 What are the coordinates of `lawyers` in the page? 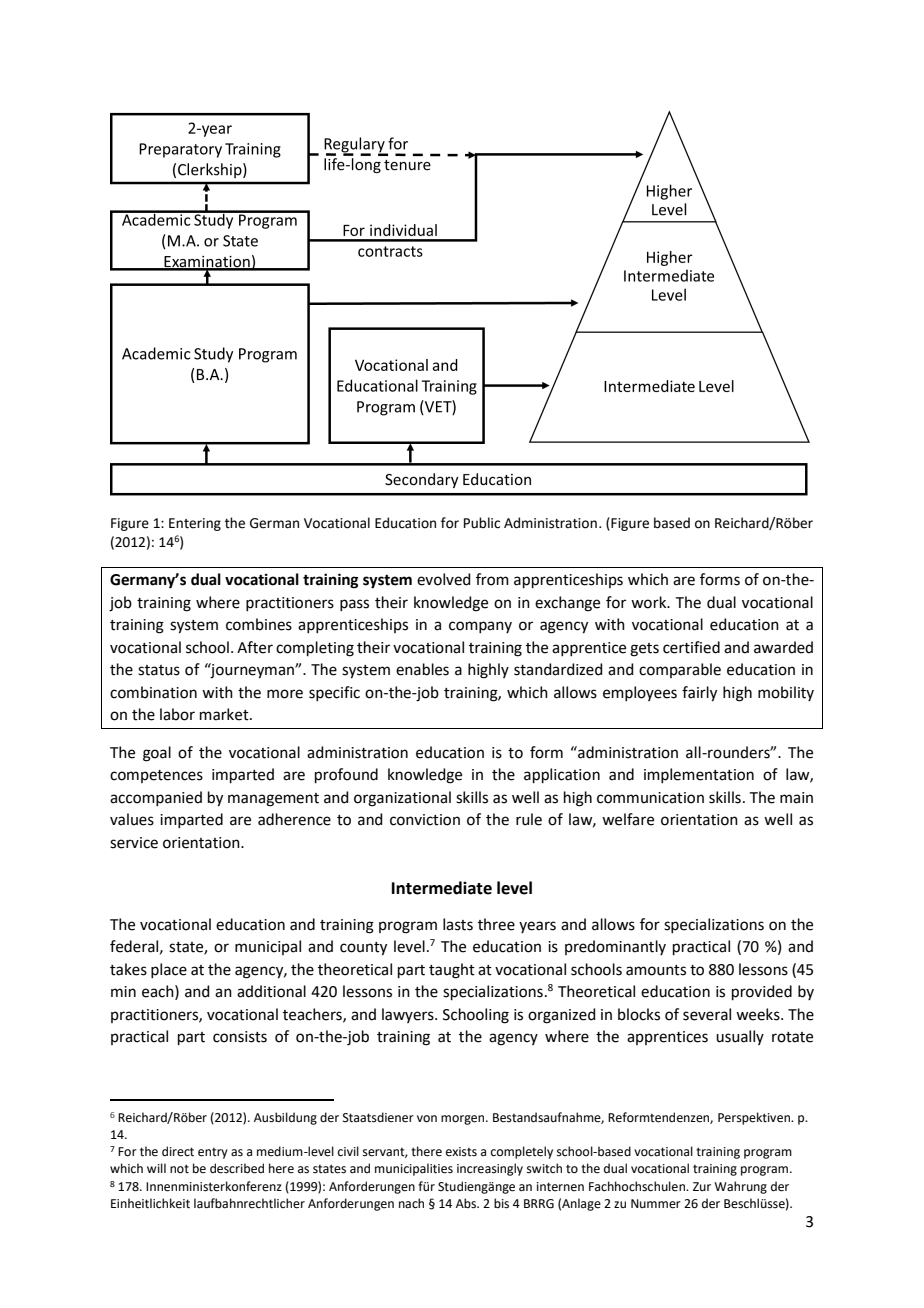 It's located at (409, 1015).
